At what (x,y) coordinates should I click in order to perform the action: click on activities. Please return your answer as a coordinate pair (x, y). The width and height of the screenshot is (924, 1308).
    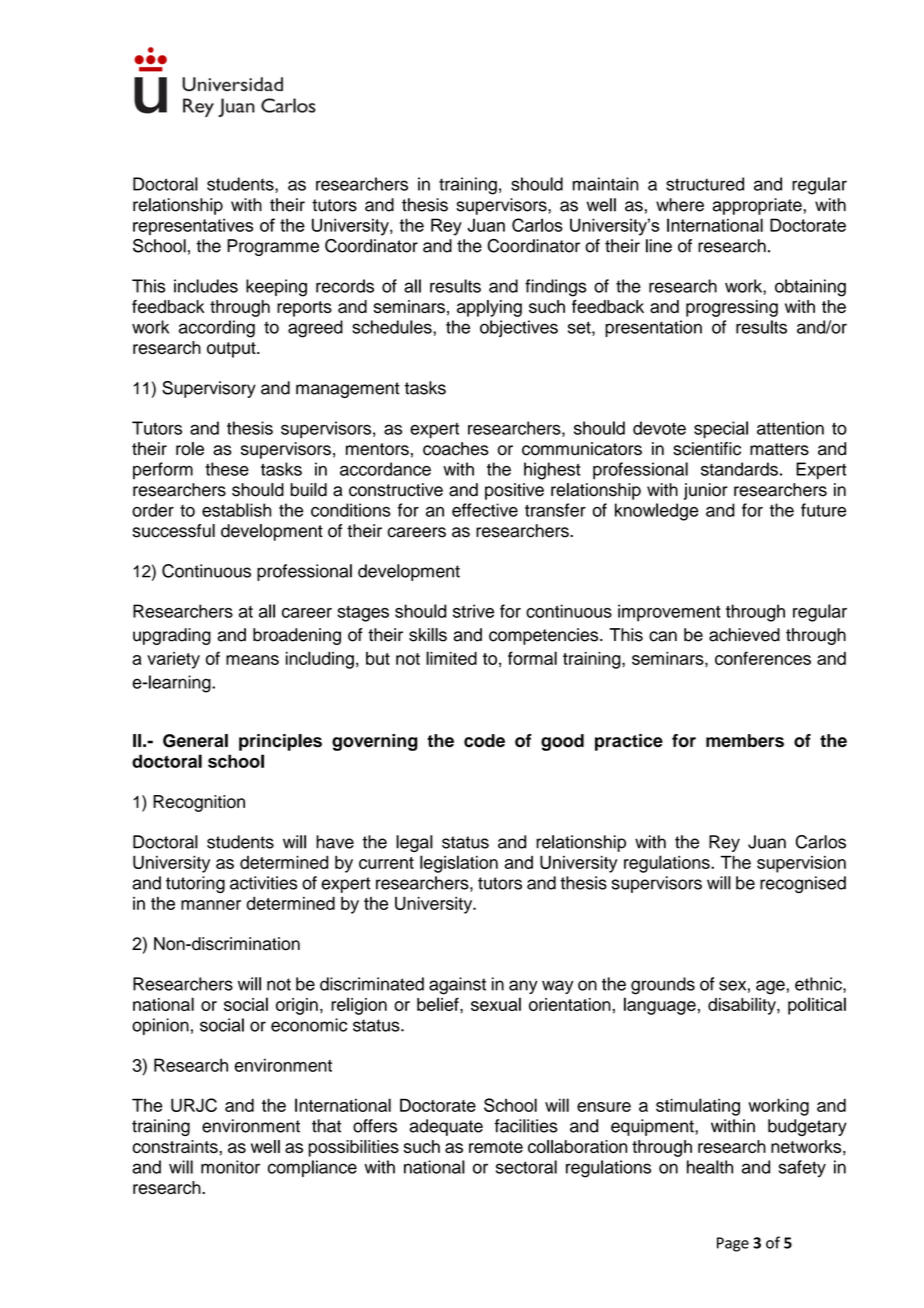
    Looking at the image, I should click on (263, 883).
